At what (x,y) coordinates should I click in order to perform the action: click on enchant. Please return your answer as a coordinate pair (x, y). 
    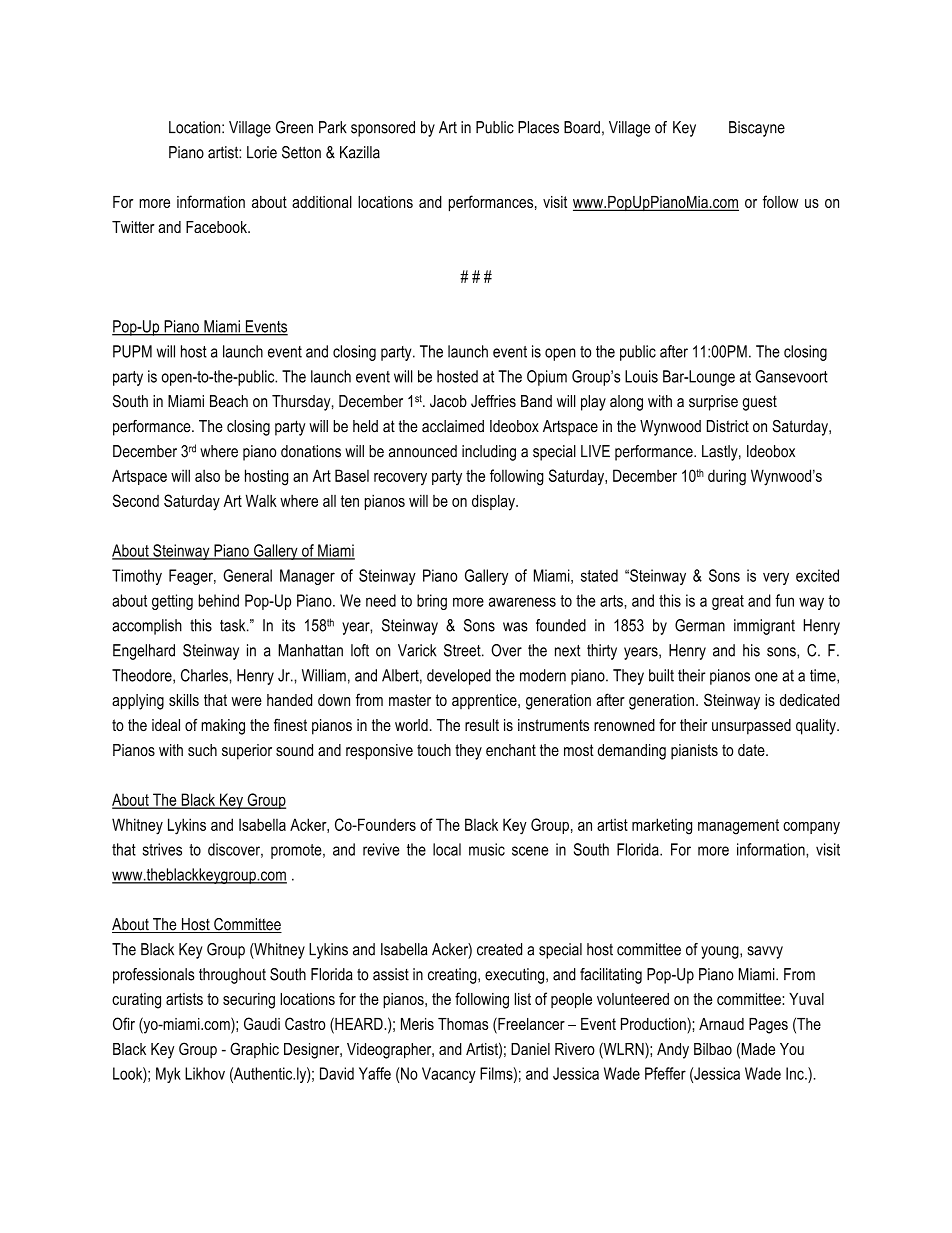
    Looking at the image, I should click on (511, 750).
